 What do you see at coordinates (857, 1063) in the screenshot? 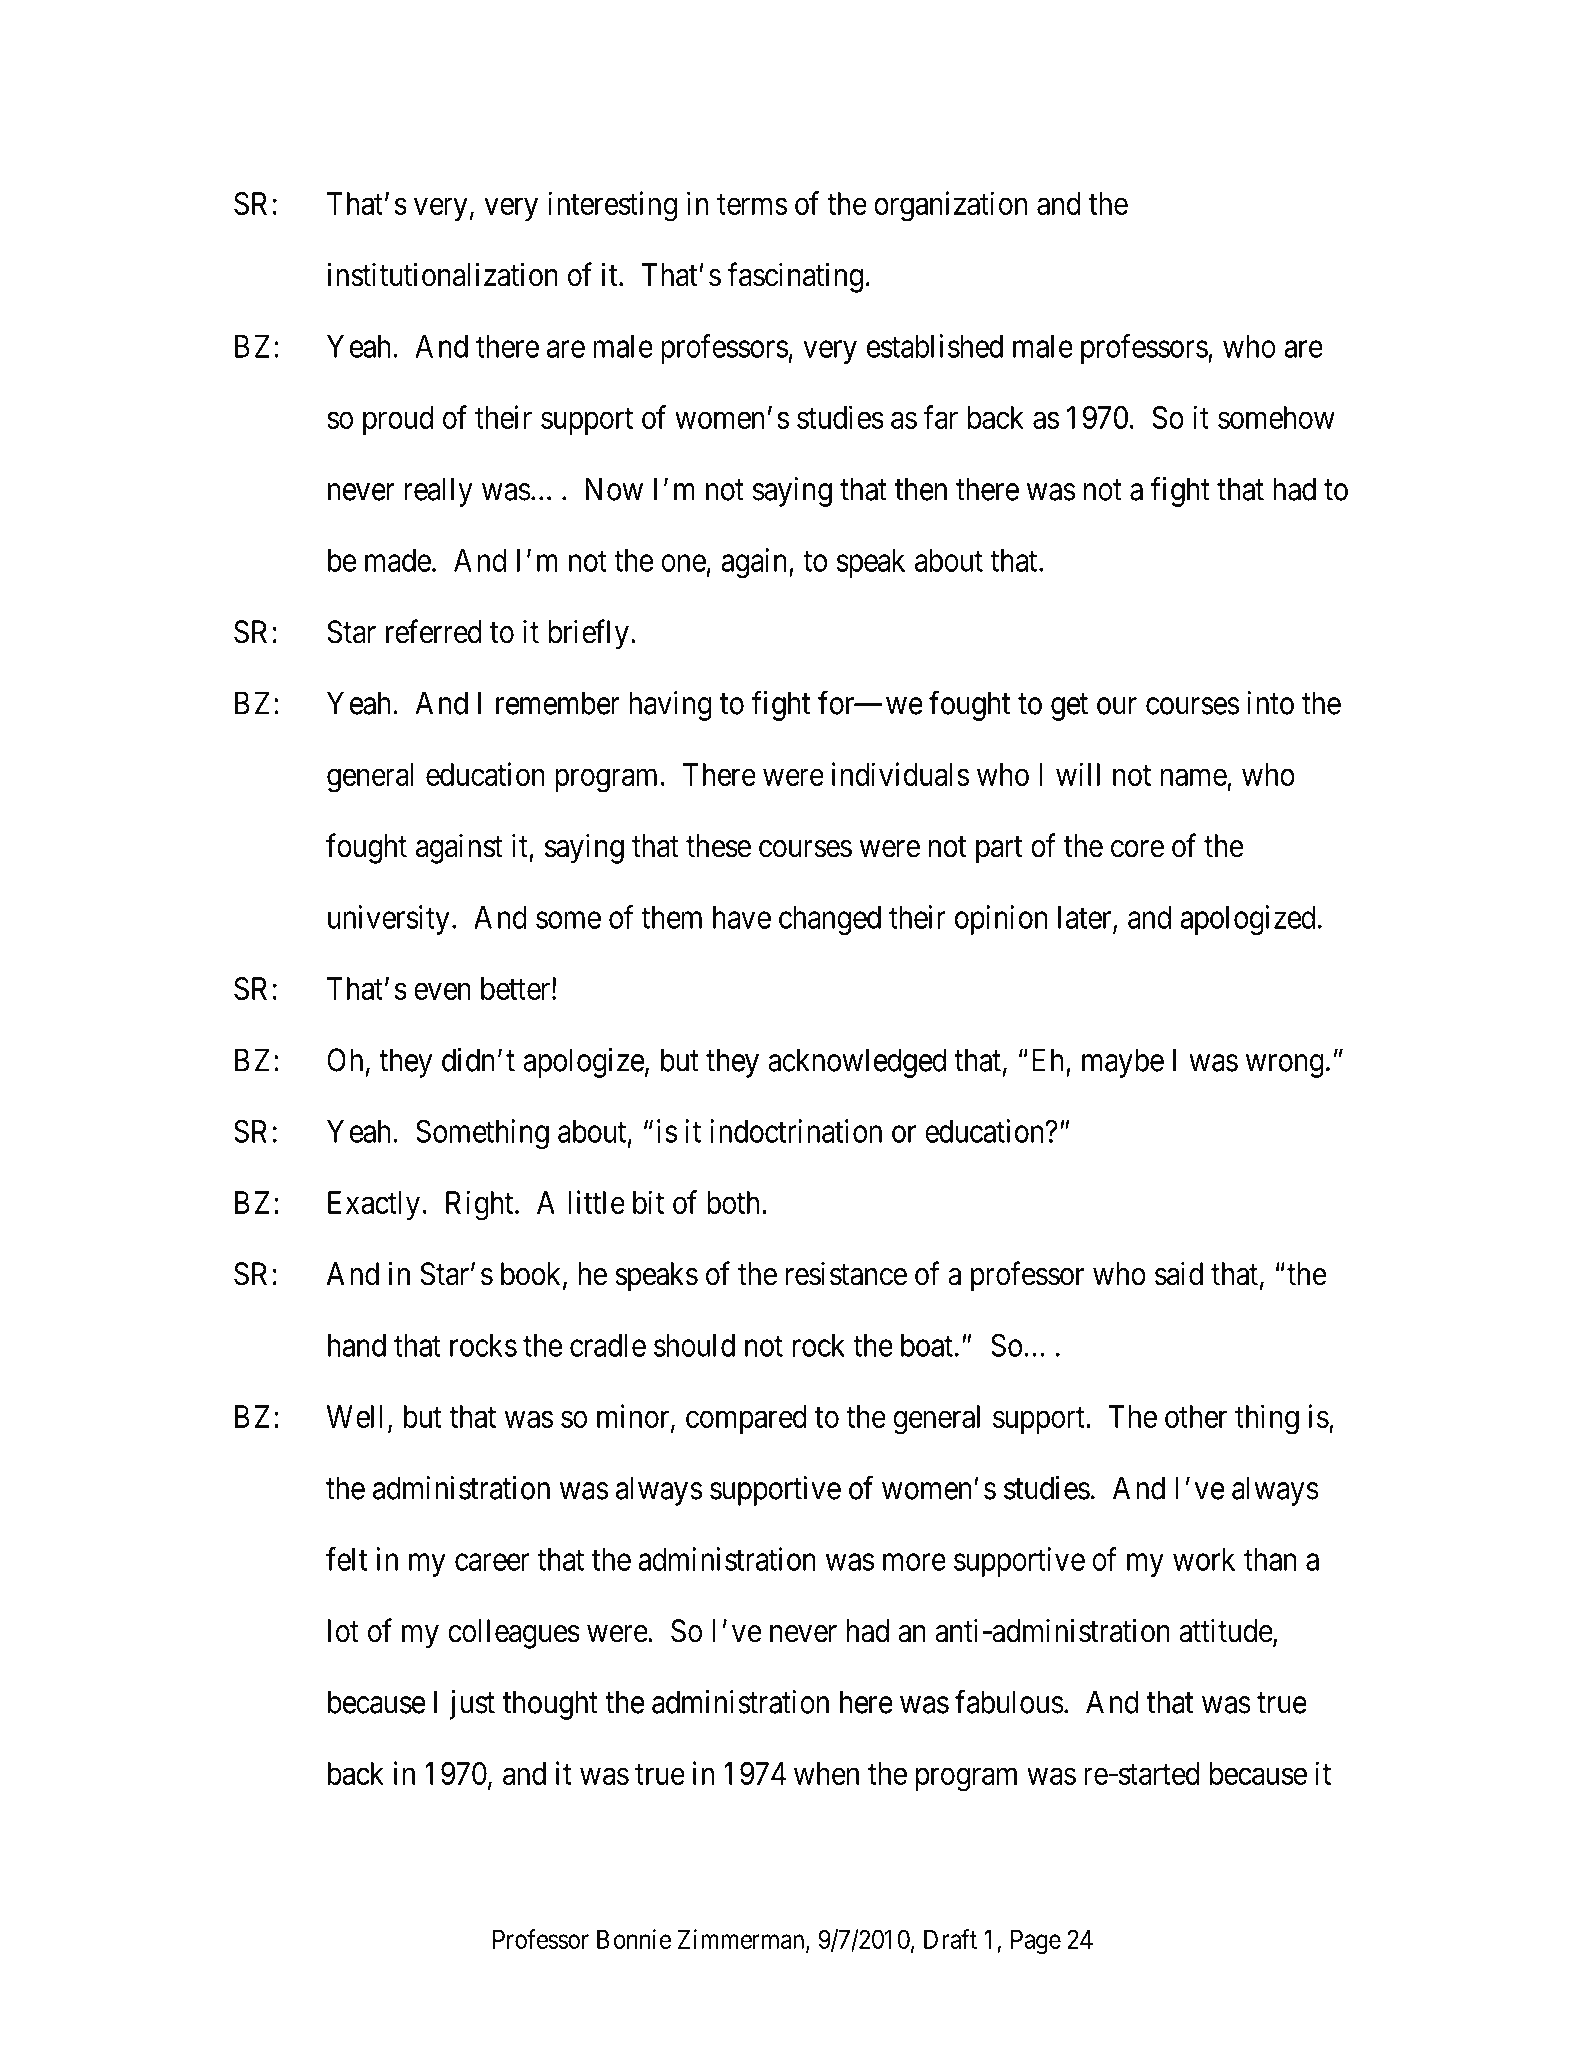
I see `acknowledged` at bounding box center [857, 1063].
